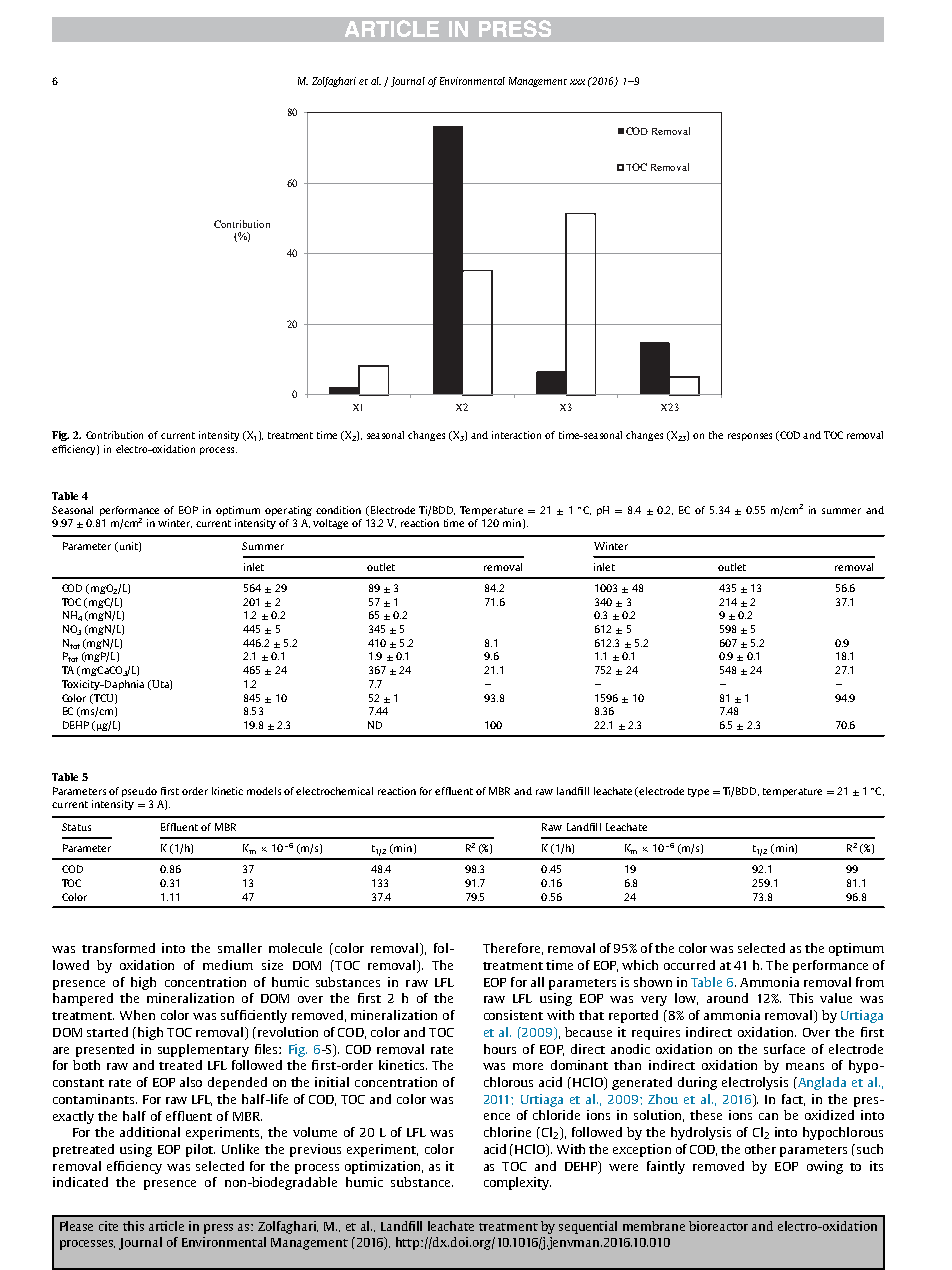 The image size is (952, 1270). Describe the element at coordinates (330, 524) in the screenshot. I see `voltage` at that location.
